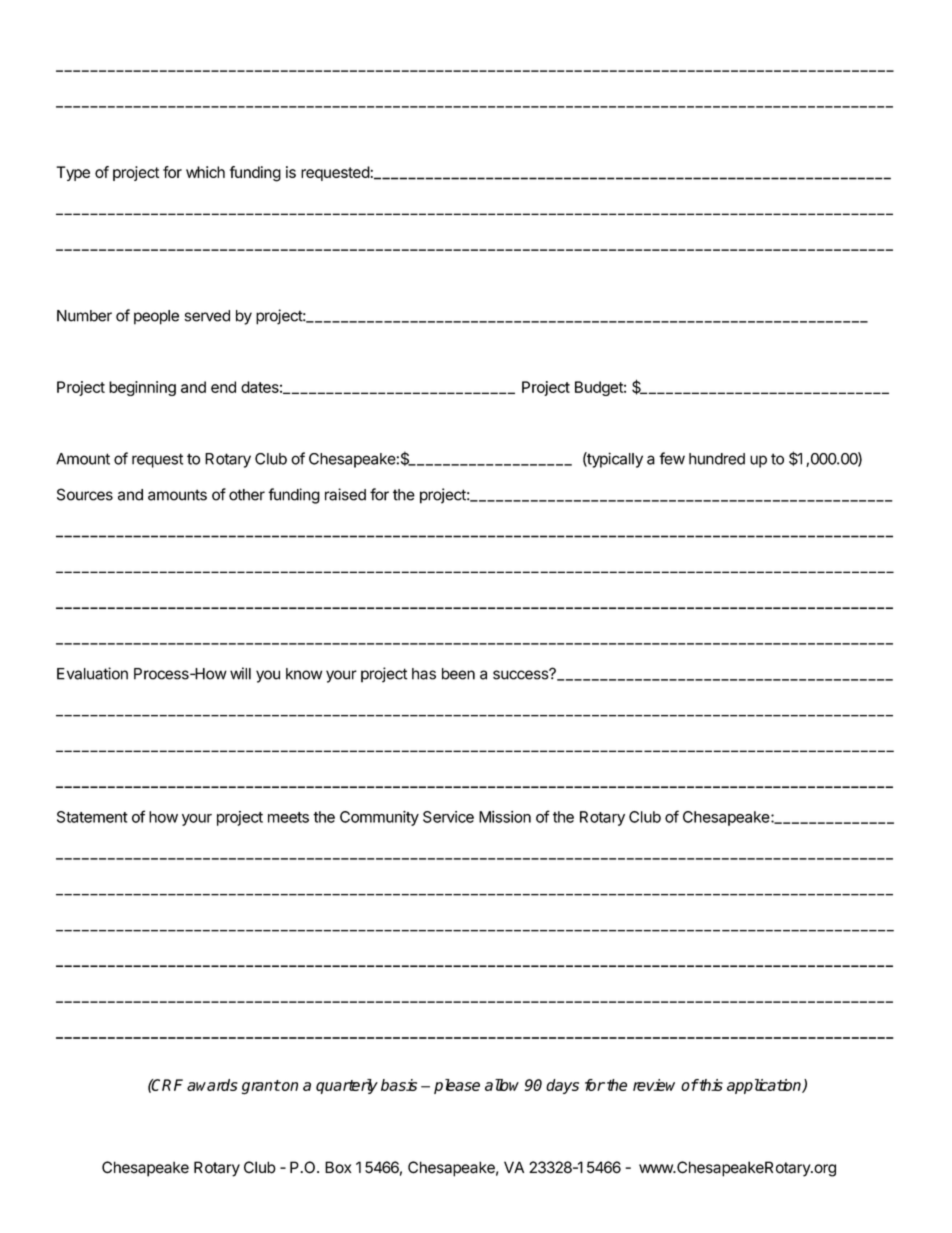  I want to click on has, so click(424, 674).
